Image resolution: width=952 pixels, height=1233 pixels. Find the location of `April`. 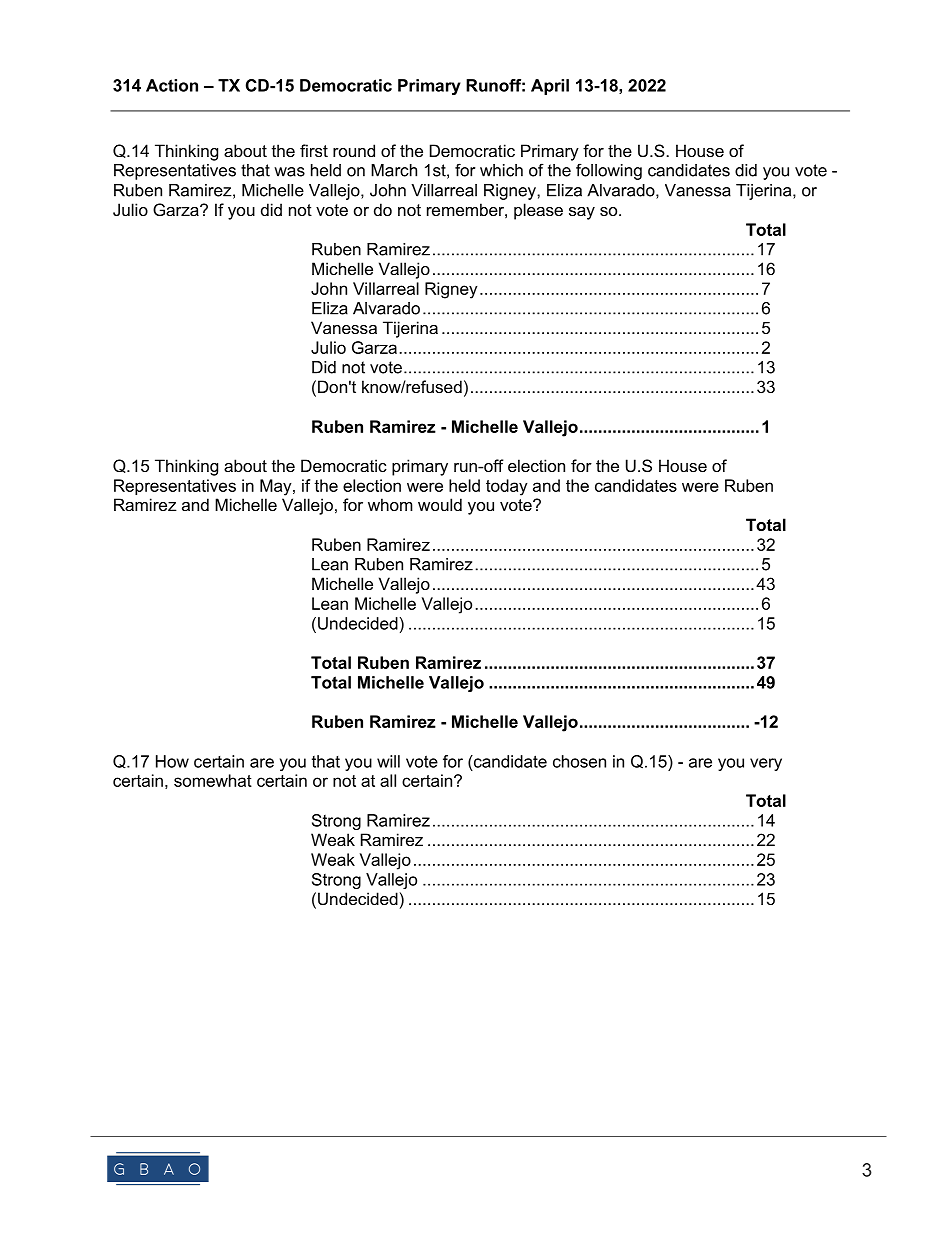

April is located at coordinates (550, 87).
